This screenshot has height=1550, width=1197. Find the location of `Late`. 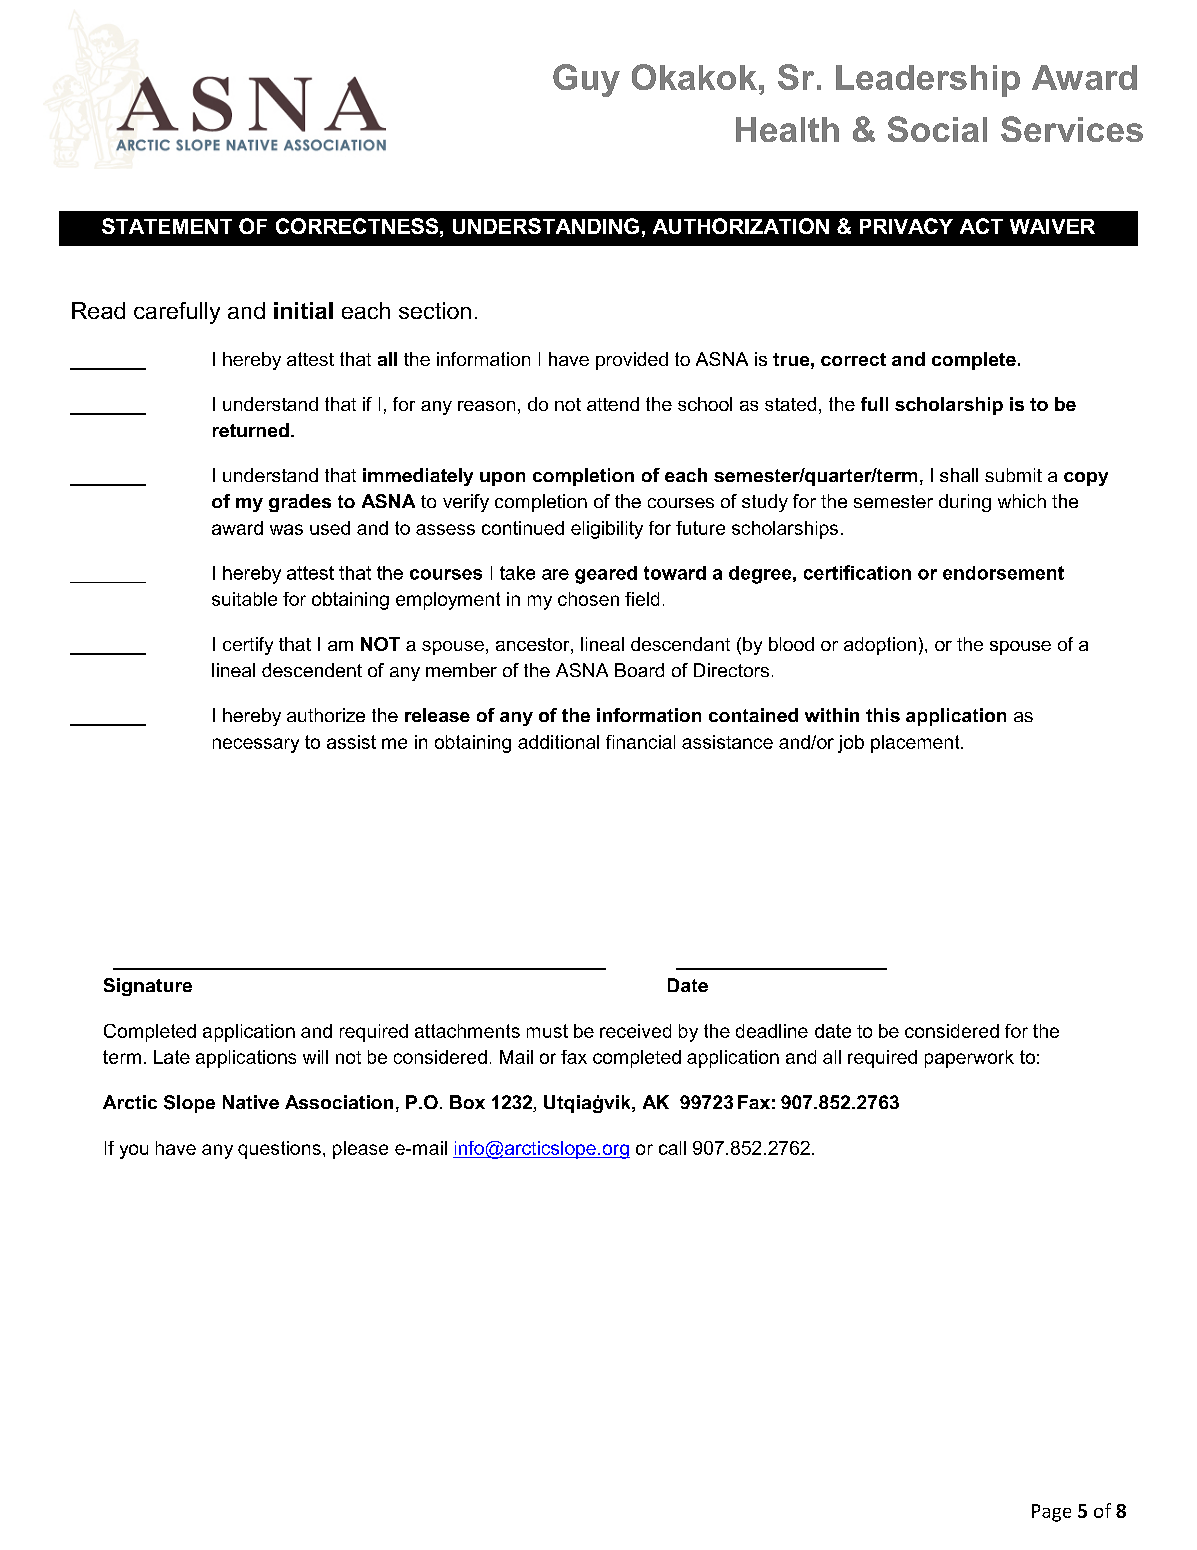

Late is located at coordinates (172, 1057).
